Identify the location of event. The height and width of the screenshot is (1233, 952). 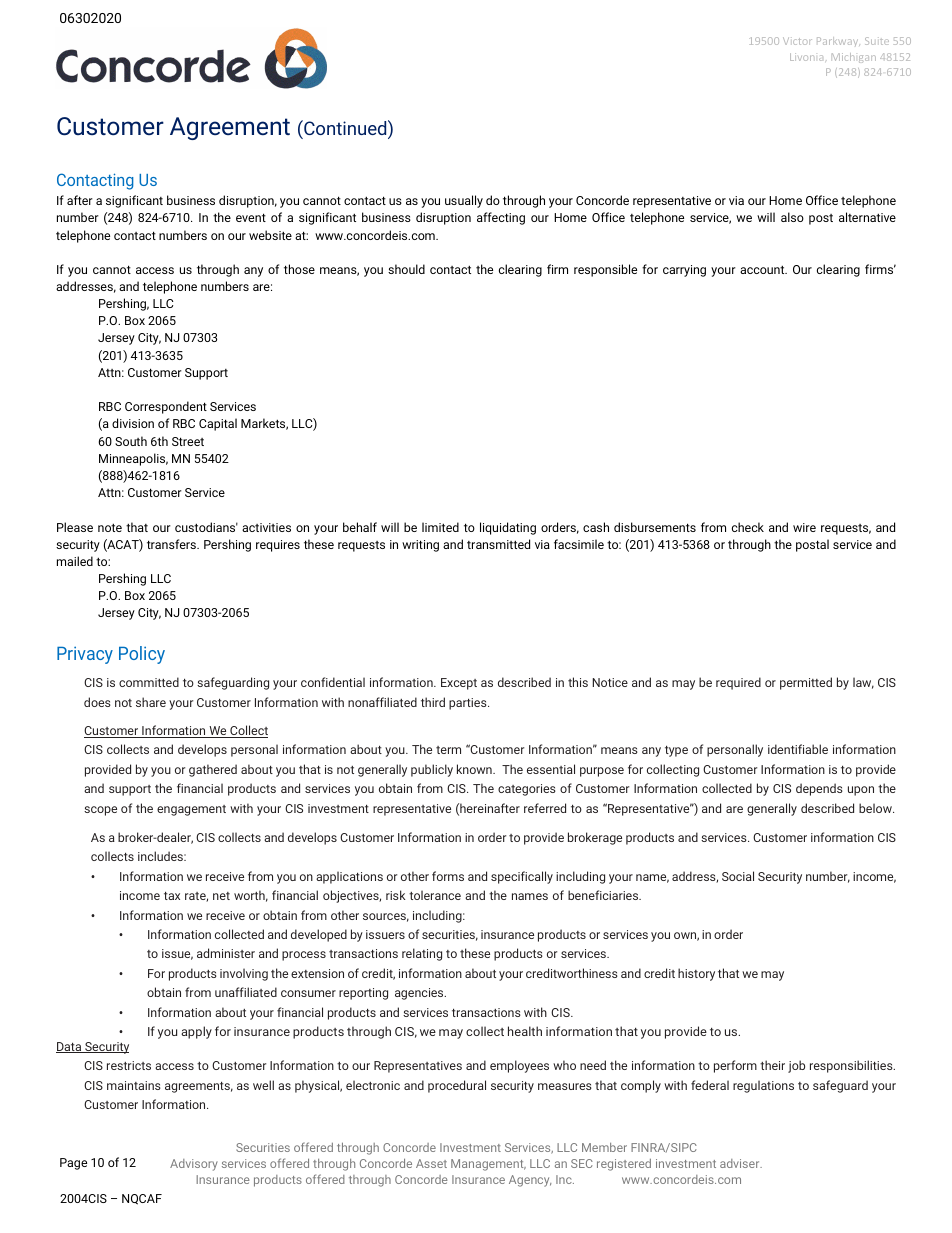
(251, 217).
